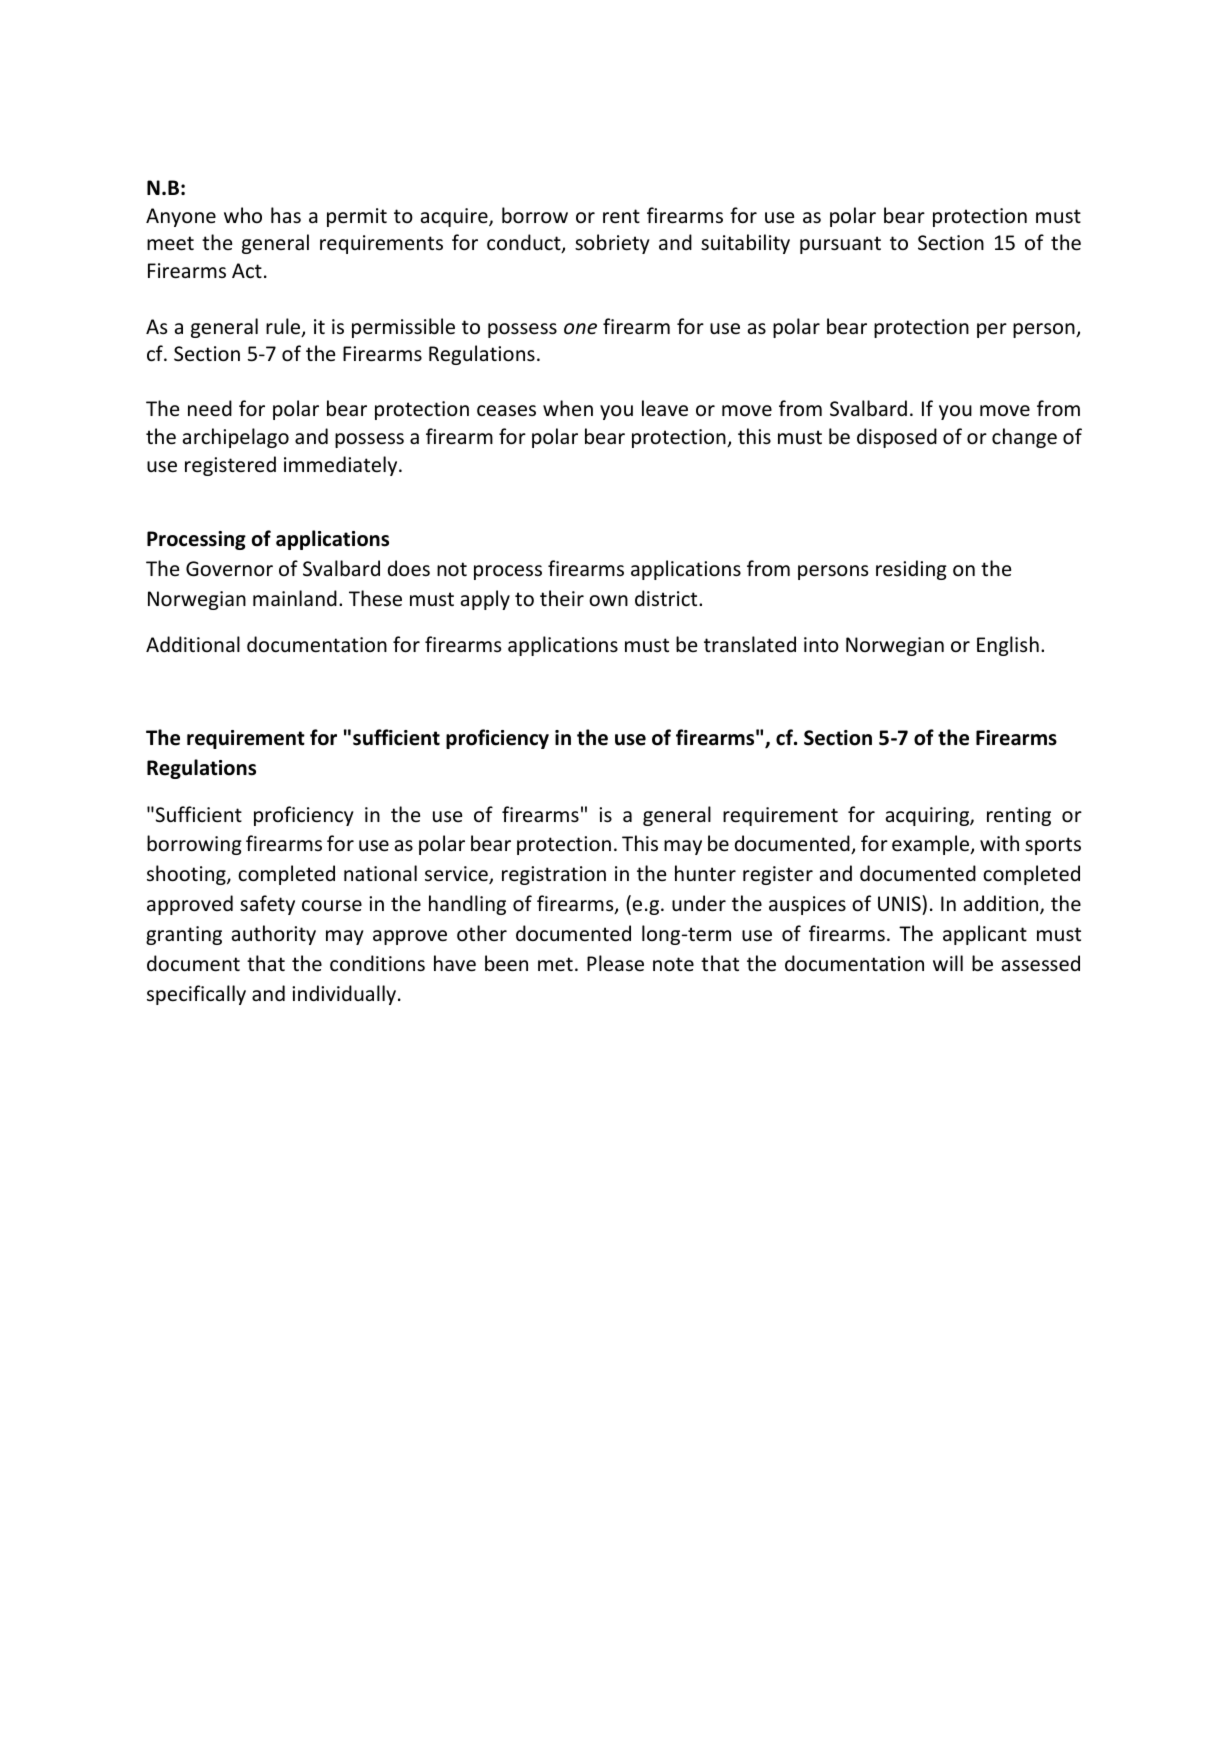 Image resolution: width=1228 pixels, height=1737 pixels. What do you see at coordinates (286, 215) in the document?
I see `has` at bounding box center [286, 215].
